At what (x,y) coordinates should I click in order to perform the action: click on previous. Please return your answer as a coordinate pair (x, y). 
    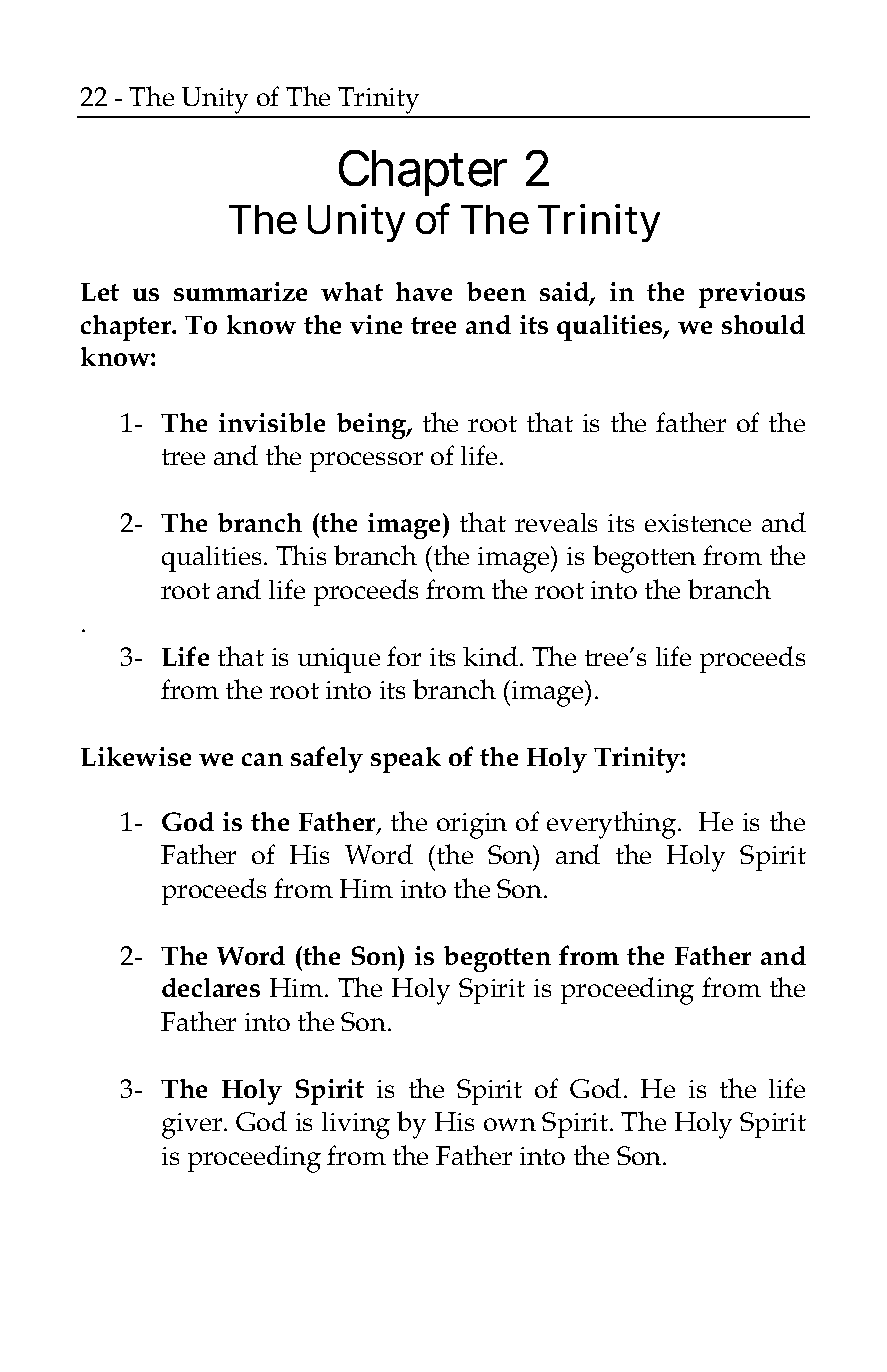
    Looking at the image, I should click on (752, 295).
